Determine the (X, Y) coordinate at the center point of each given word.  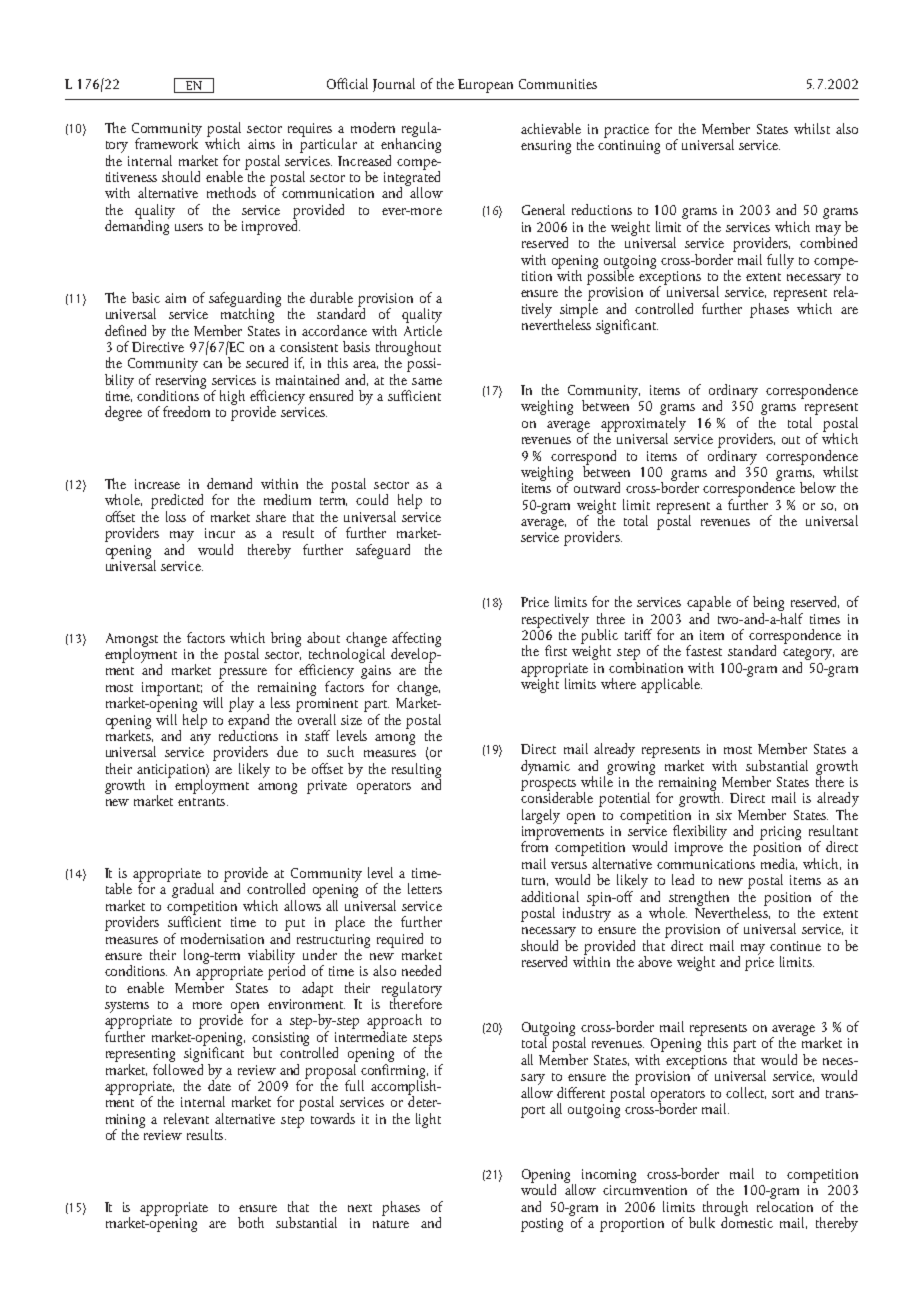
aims (261, 144)
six (724, 815)
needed (421, 970)
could (372, 499)
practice (626, 131)
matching (249, 314)
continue (795, 946)
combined (828, 241)
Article (423, 329)
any (200, 739)
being (768, 605)
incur (220, 533)
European (485, 86)
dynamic (545, 767)
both (251, 1222)
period (286, 971)
